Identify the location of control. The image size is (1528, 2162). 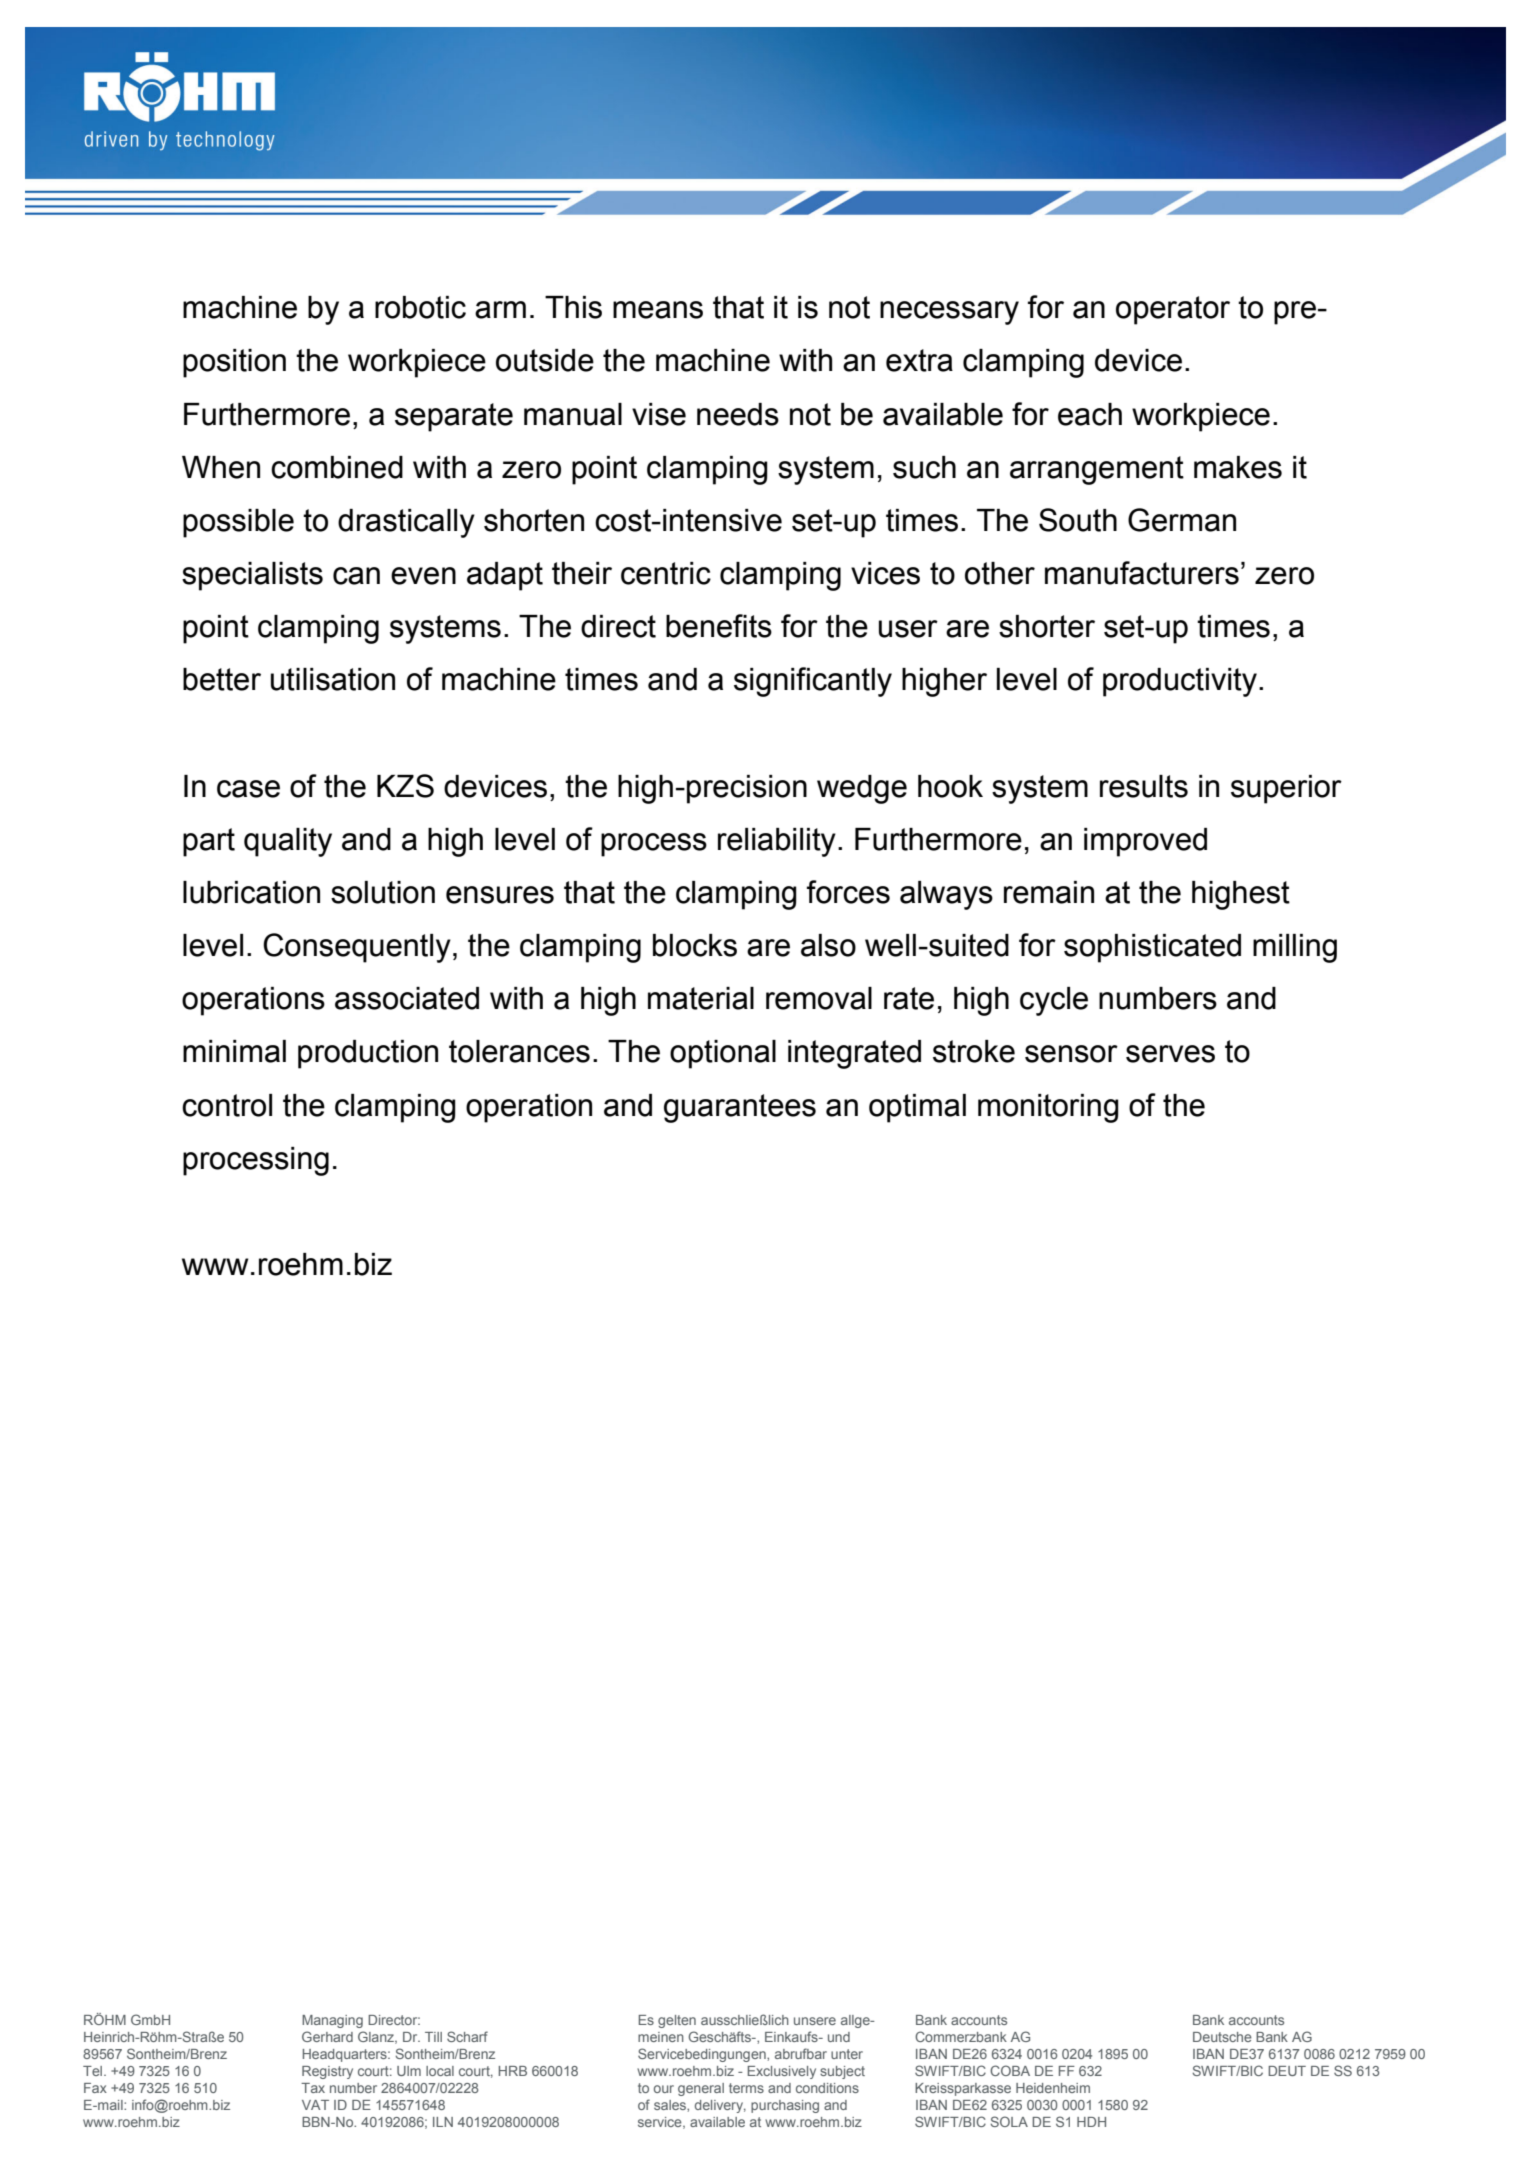
(227, 1105).
